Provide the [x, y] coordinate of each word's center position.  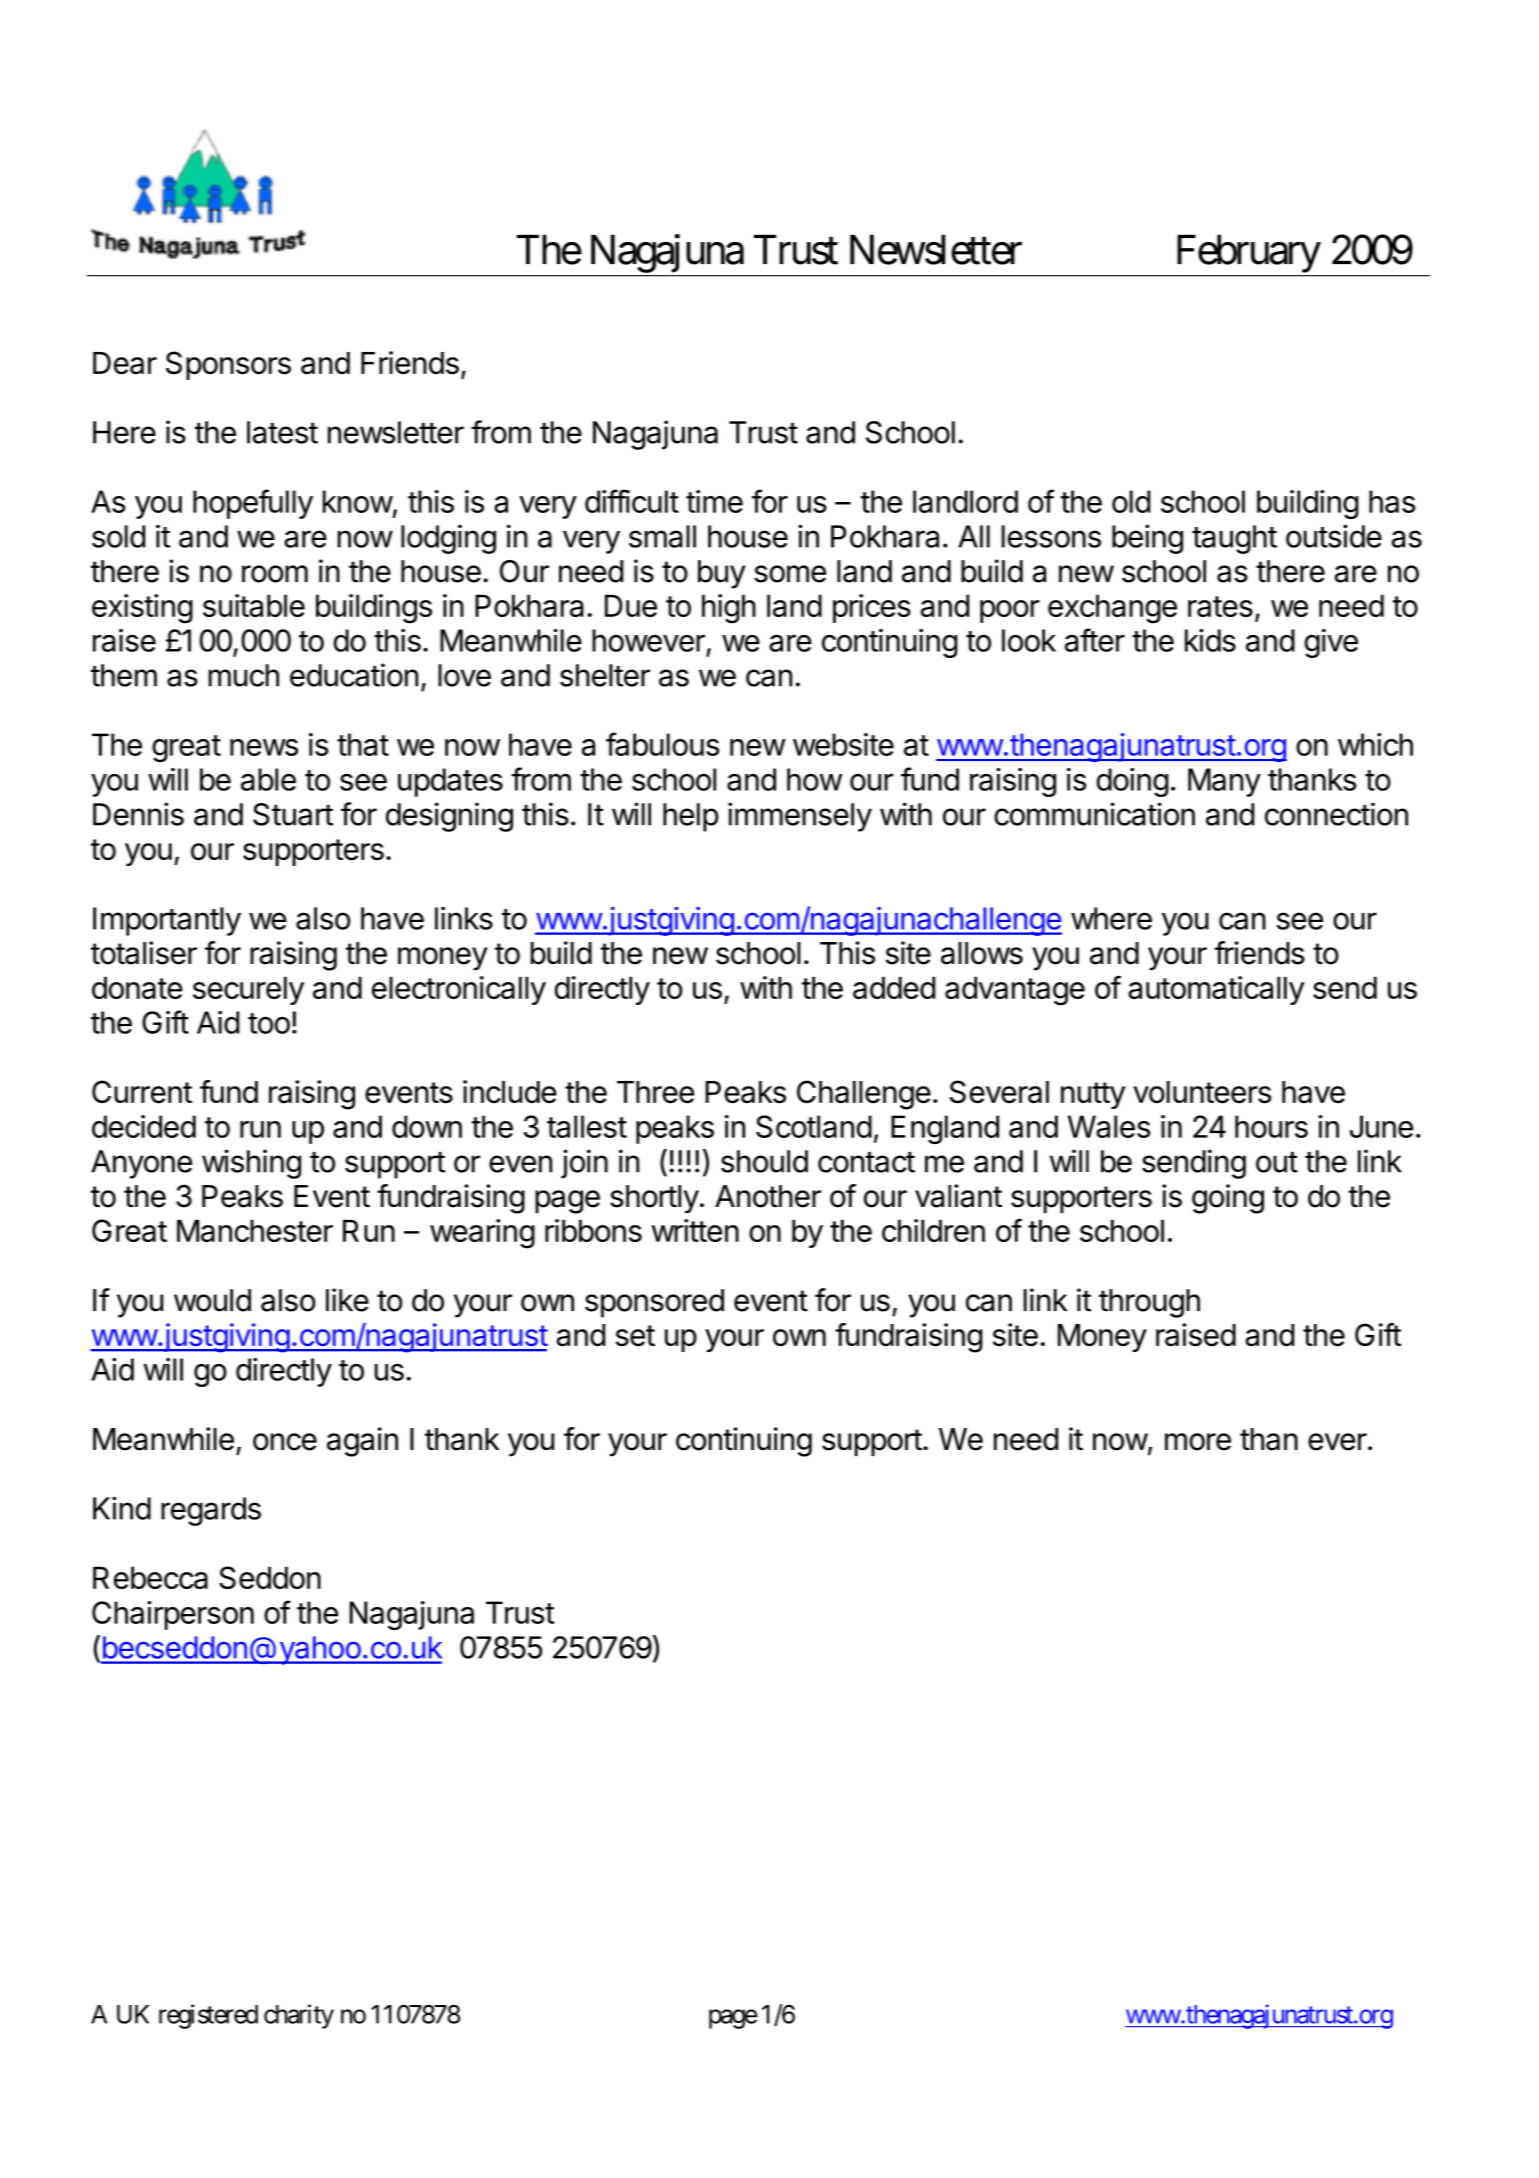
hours [1271, 1126]
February [1249, 254]
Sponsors [228, 365]
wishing [251, 1164]
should [764, 1161]
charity [299, 2016]
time [714, 501]
